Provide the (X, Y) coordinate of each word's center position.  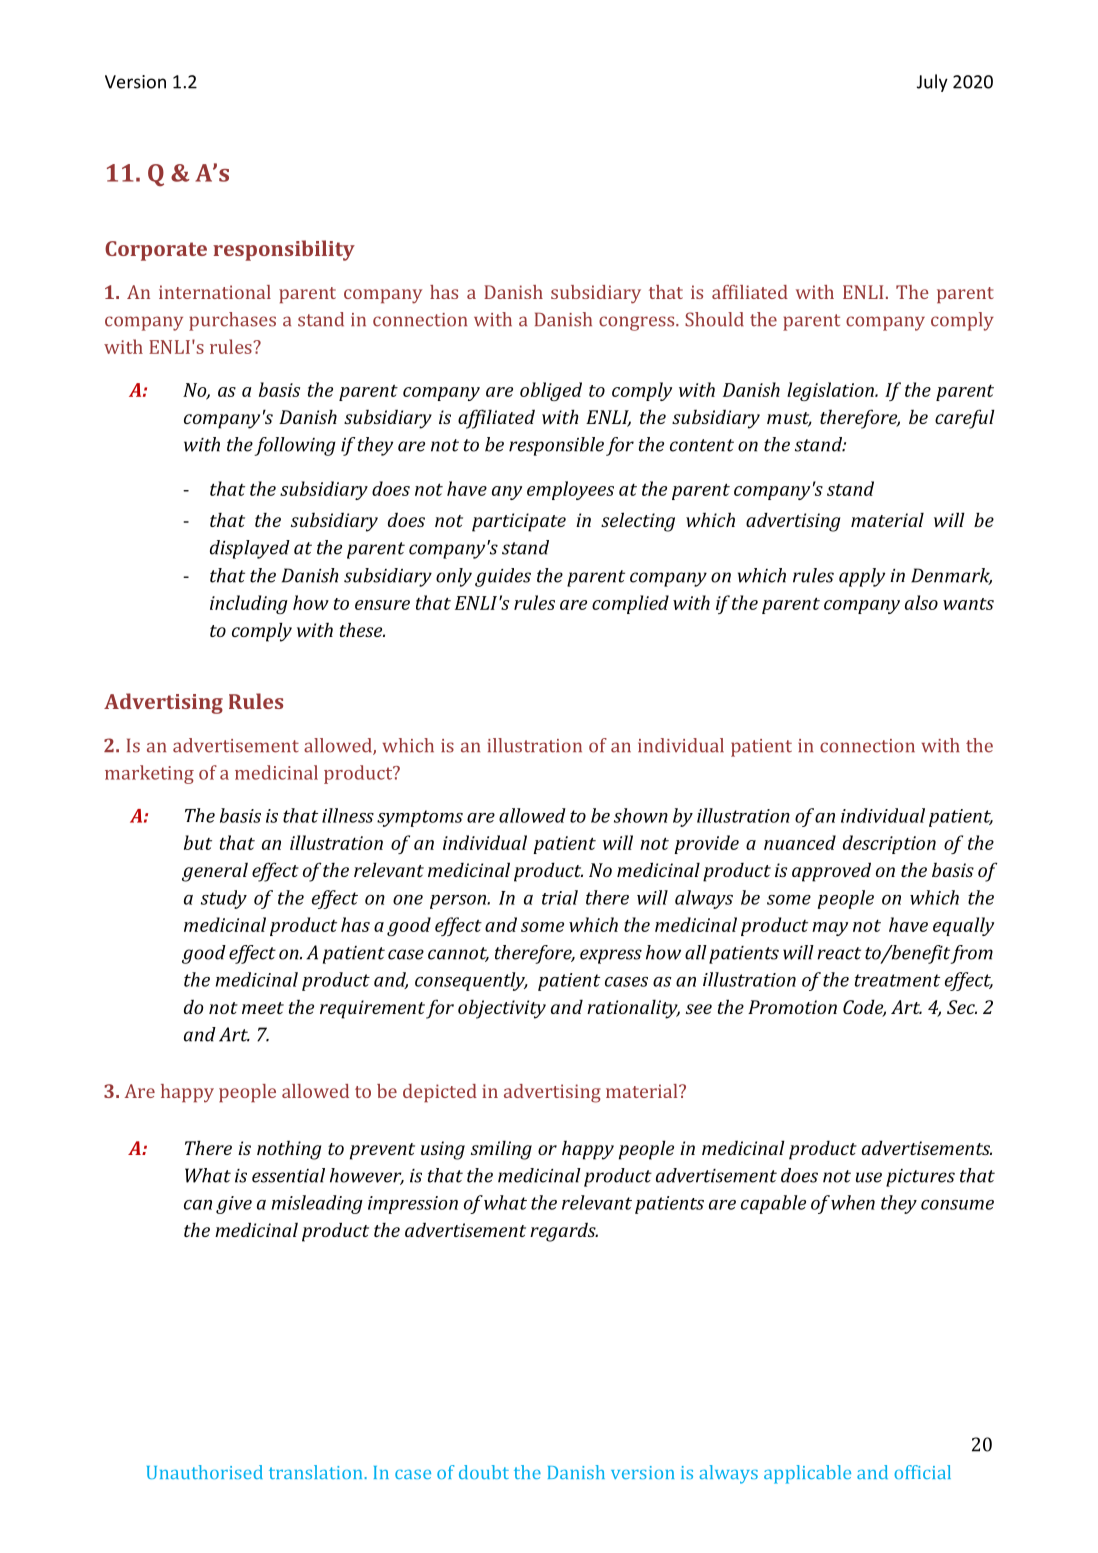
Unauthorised (205, 1472)
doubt (484, 1472)
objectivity (502, 1009)
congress (638, 323)
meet (263, 1008)
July (932, 83)
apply (862, 577)
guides (503, 577)
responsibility (284, 250)
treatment (897, 980)
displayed (250, 549)
